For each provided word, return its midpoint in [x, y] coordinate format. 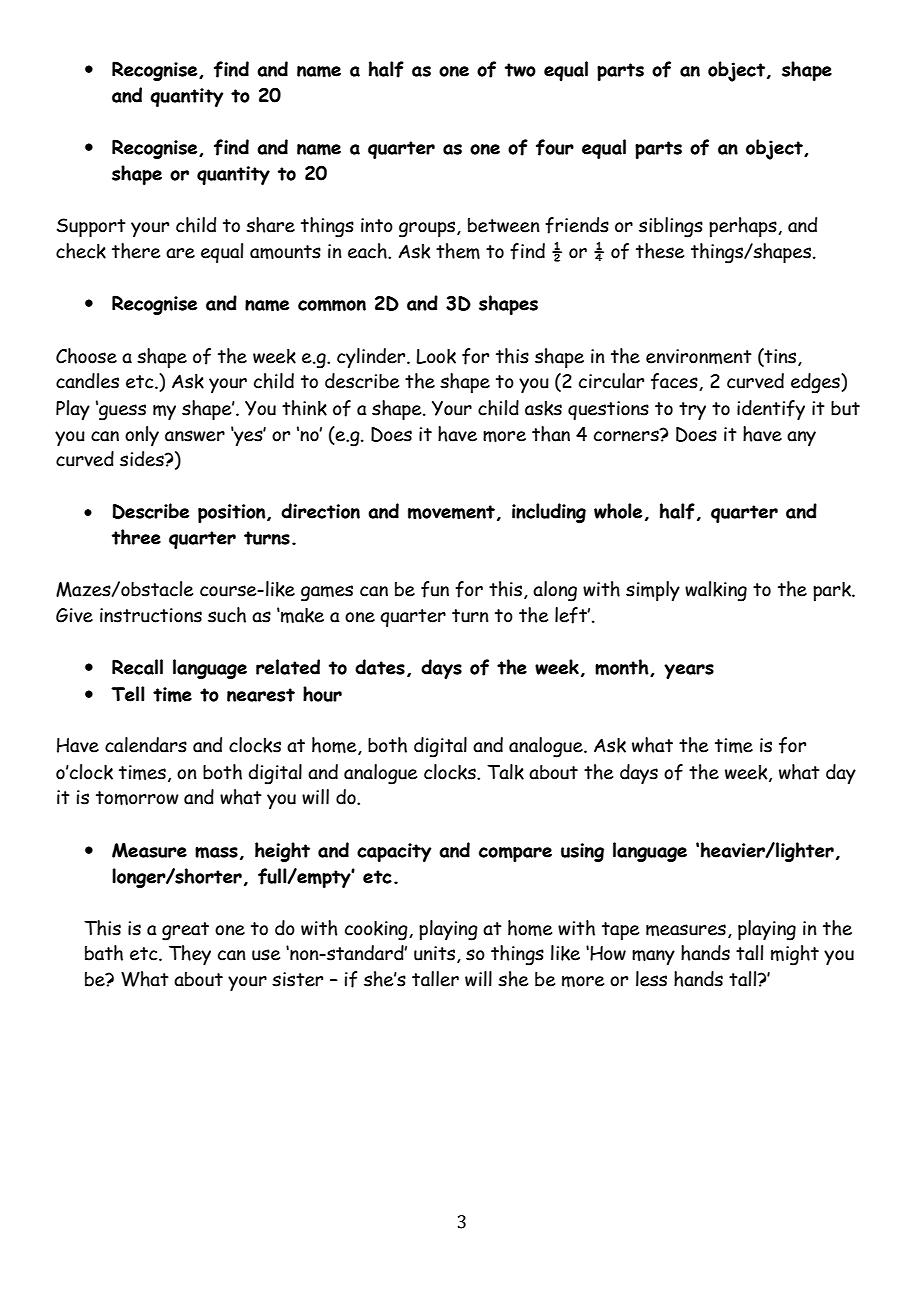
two [520, 70]
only [142, 436]
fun [435, 589]
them [458, 251]
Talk [505, 772]
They [190, 955]
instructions [151, 615]
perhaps [744, 227]
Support [91, 227]
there [136, 251]
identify [771, 410]
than [551, 434]
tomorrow [137, 798]
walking [716, 591]
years [689, 671]
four [555, 147]
